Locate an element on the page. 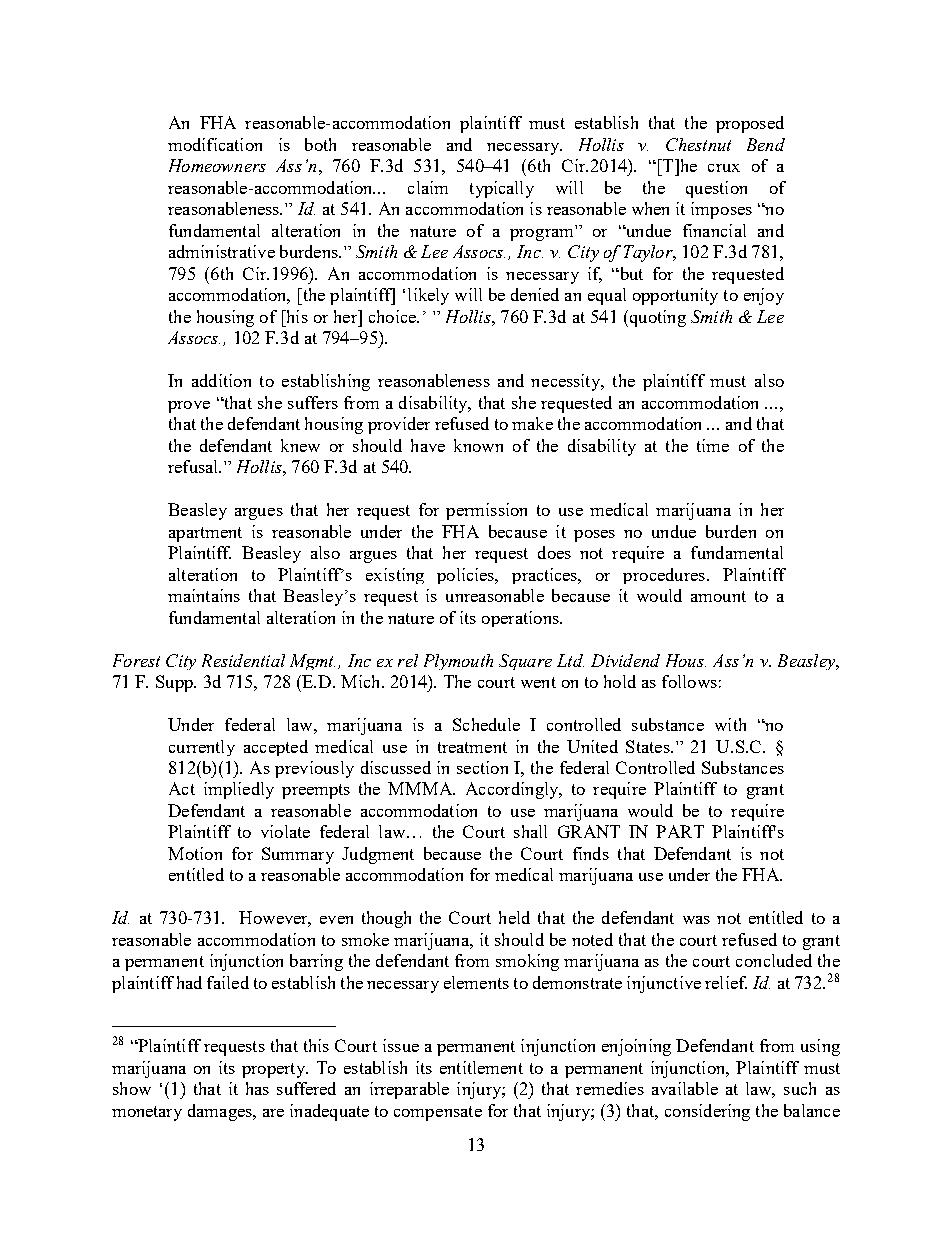 The width and height of the image is (952, 1233). maintains is located at coordinates (204, 595).
